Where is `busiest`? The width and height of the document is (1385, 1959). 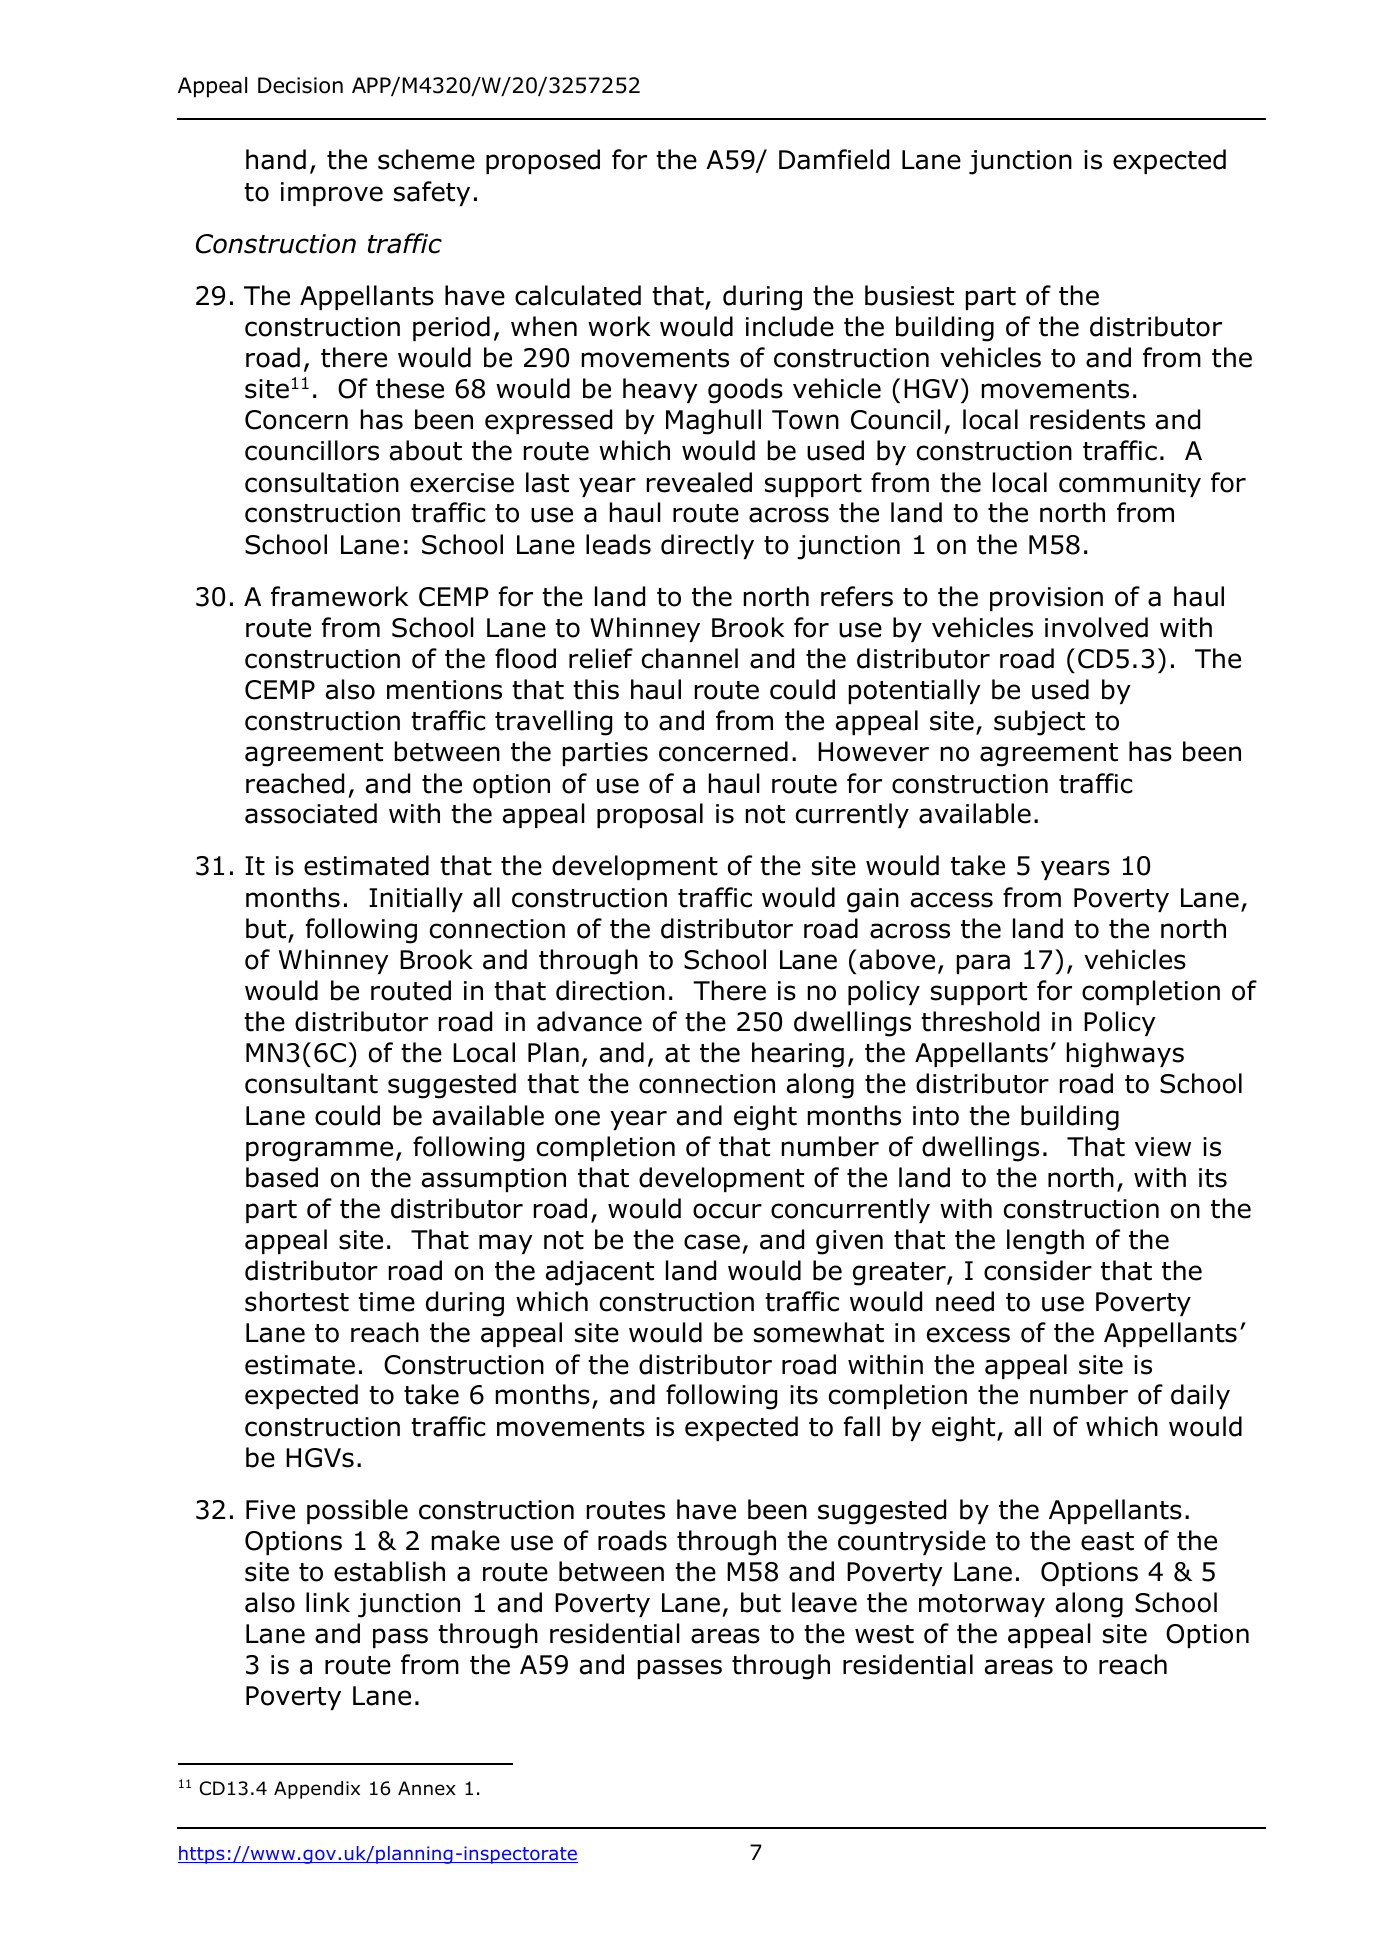 busiest is located at coordinates (909, 295).
